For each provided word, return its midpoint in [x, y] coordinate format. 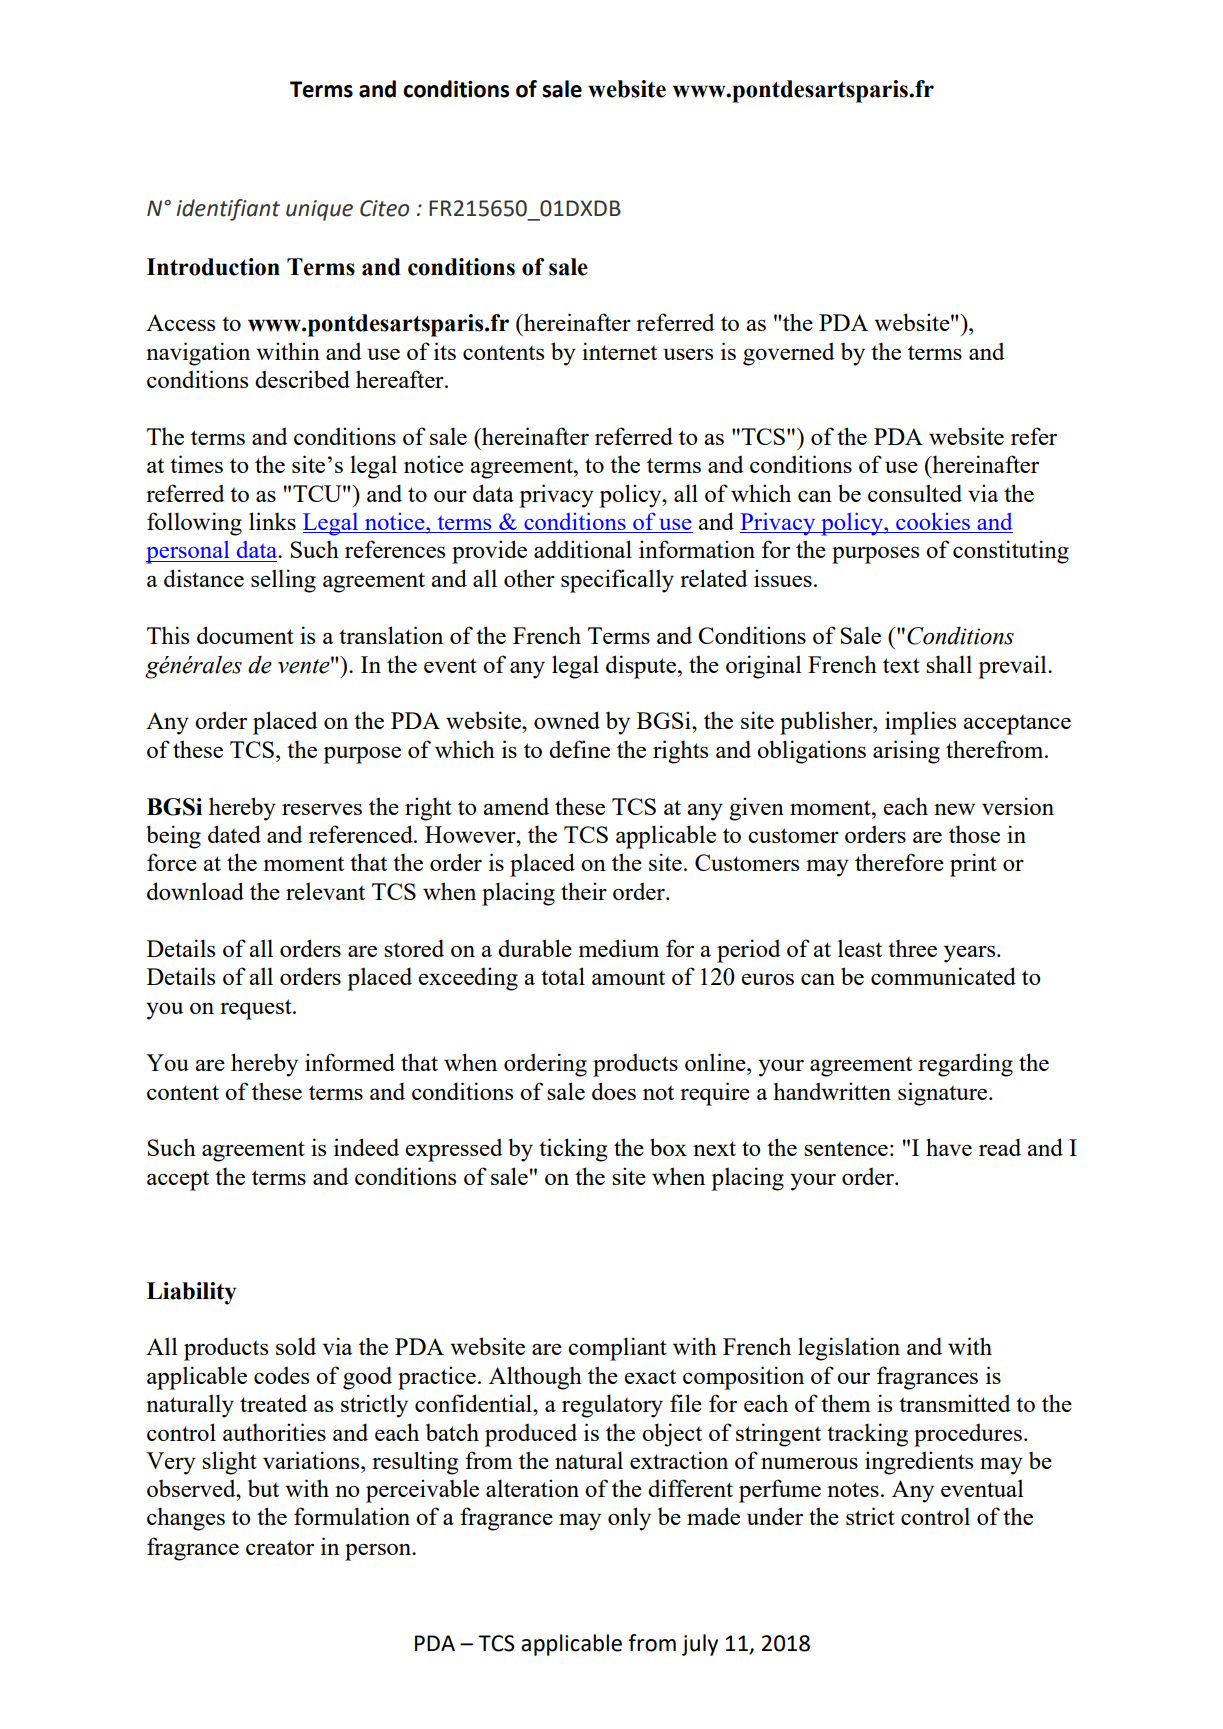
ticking [573, 1150]
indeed [366, 1147]
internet [619, 351]
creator [280, 1547]
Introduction [213, 267]
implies [920, 723]
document [245, 635]
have [949, 1147]
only [629, 1519]
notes [853, 1489]
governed [789, 354]
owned [567, 720]
